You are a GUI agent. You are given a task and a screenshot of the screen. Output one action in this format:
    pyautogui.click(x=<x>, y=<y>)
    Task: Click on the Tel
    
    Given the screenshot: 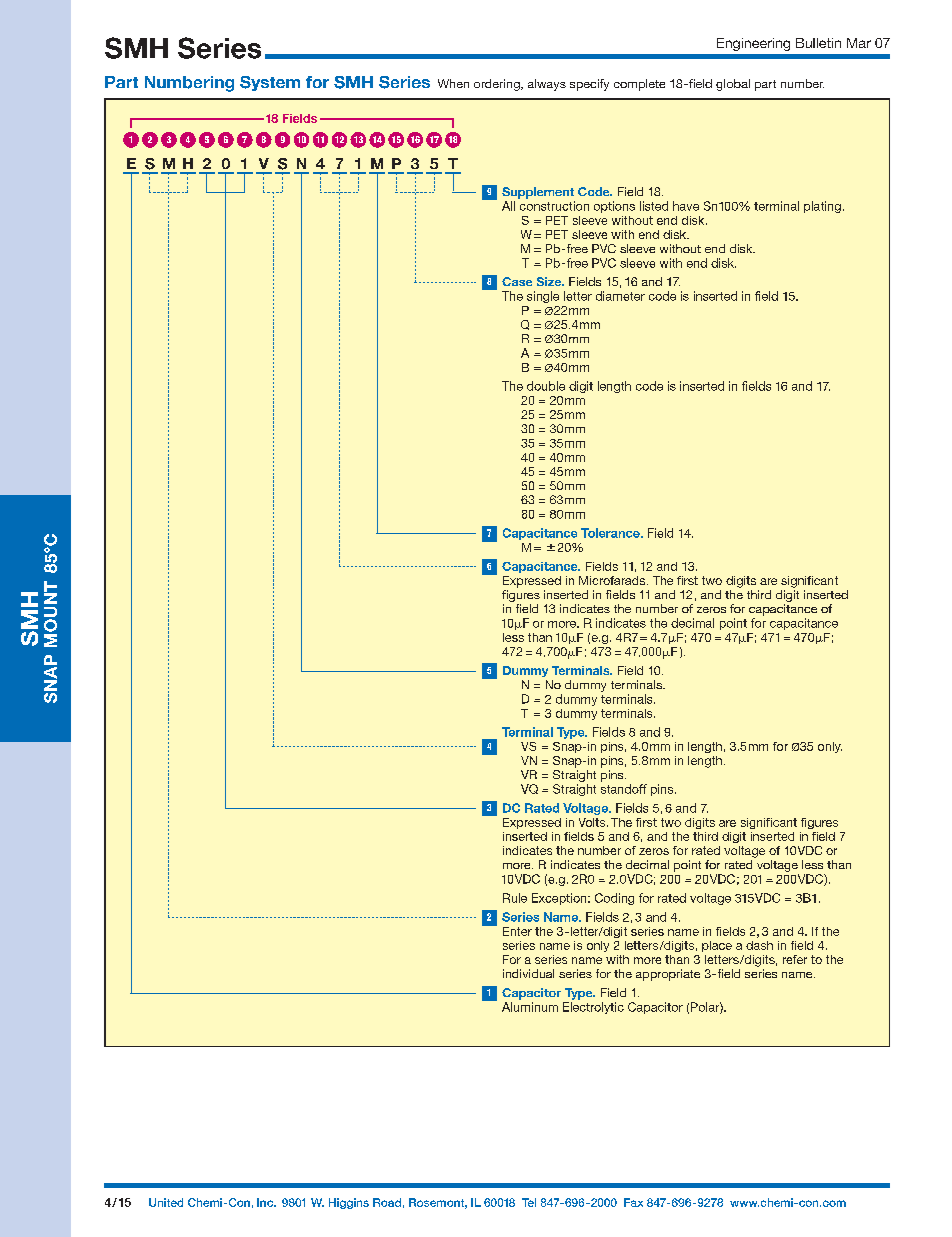 What is the action you would take?
    pyautogui.click(x=529, y=1202)
